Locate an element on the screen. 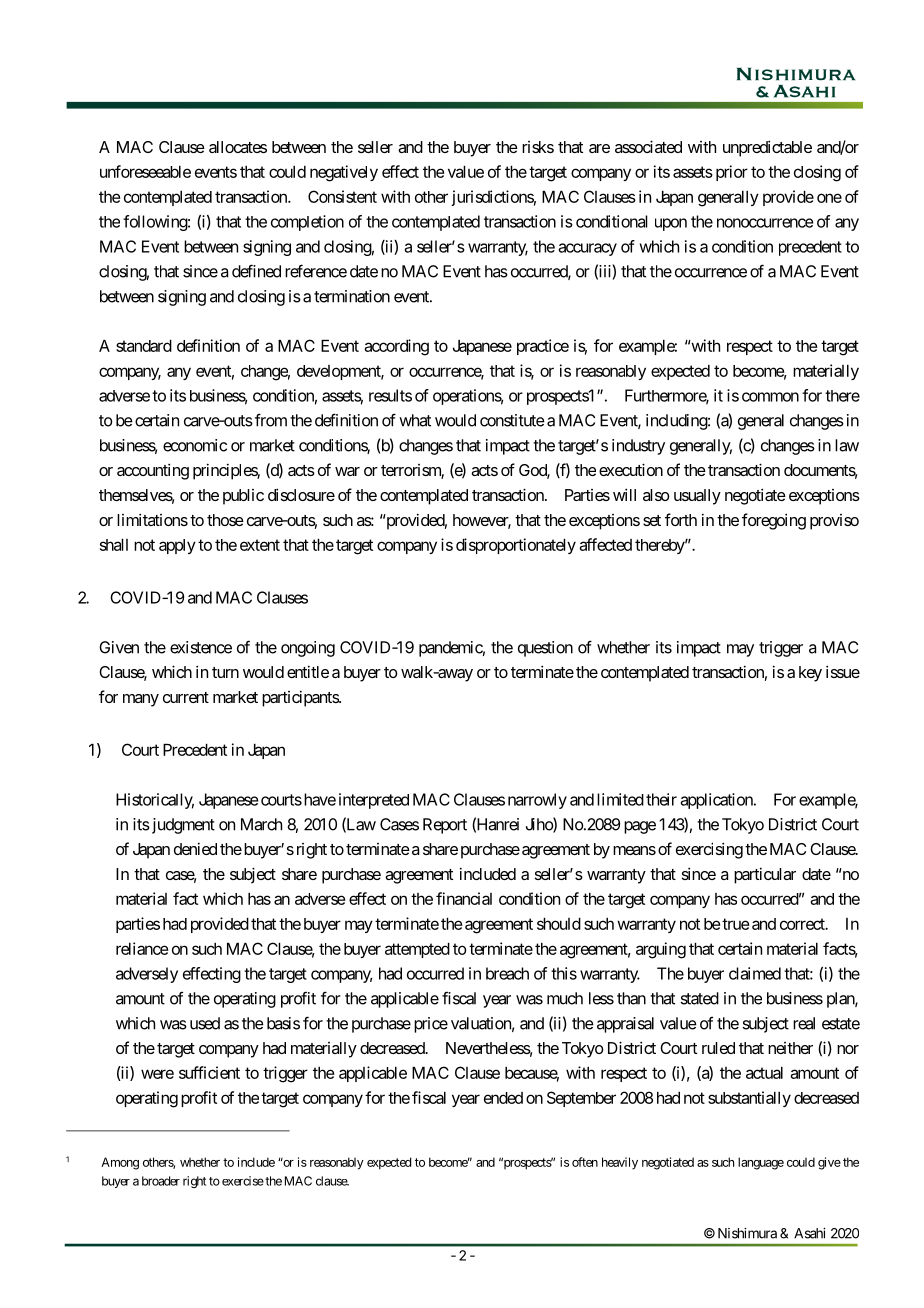  often is located at coordinates (585, 1162).
